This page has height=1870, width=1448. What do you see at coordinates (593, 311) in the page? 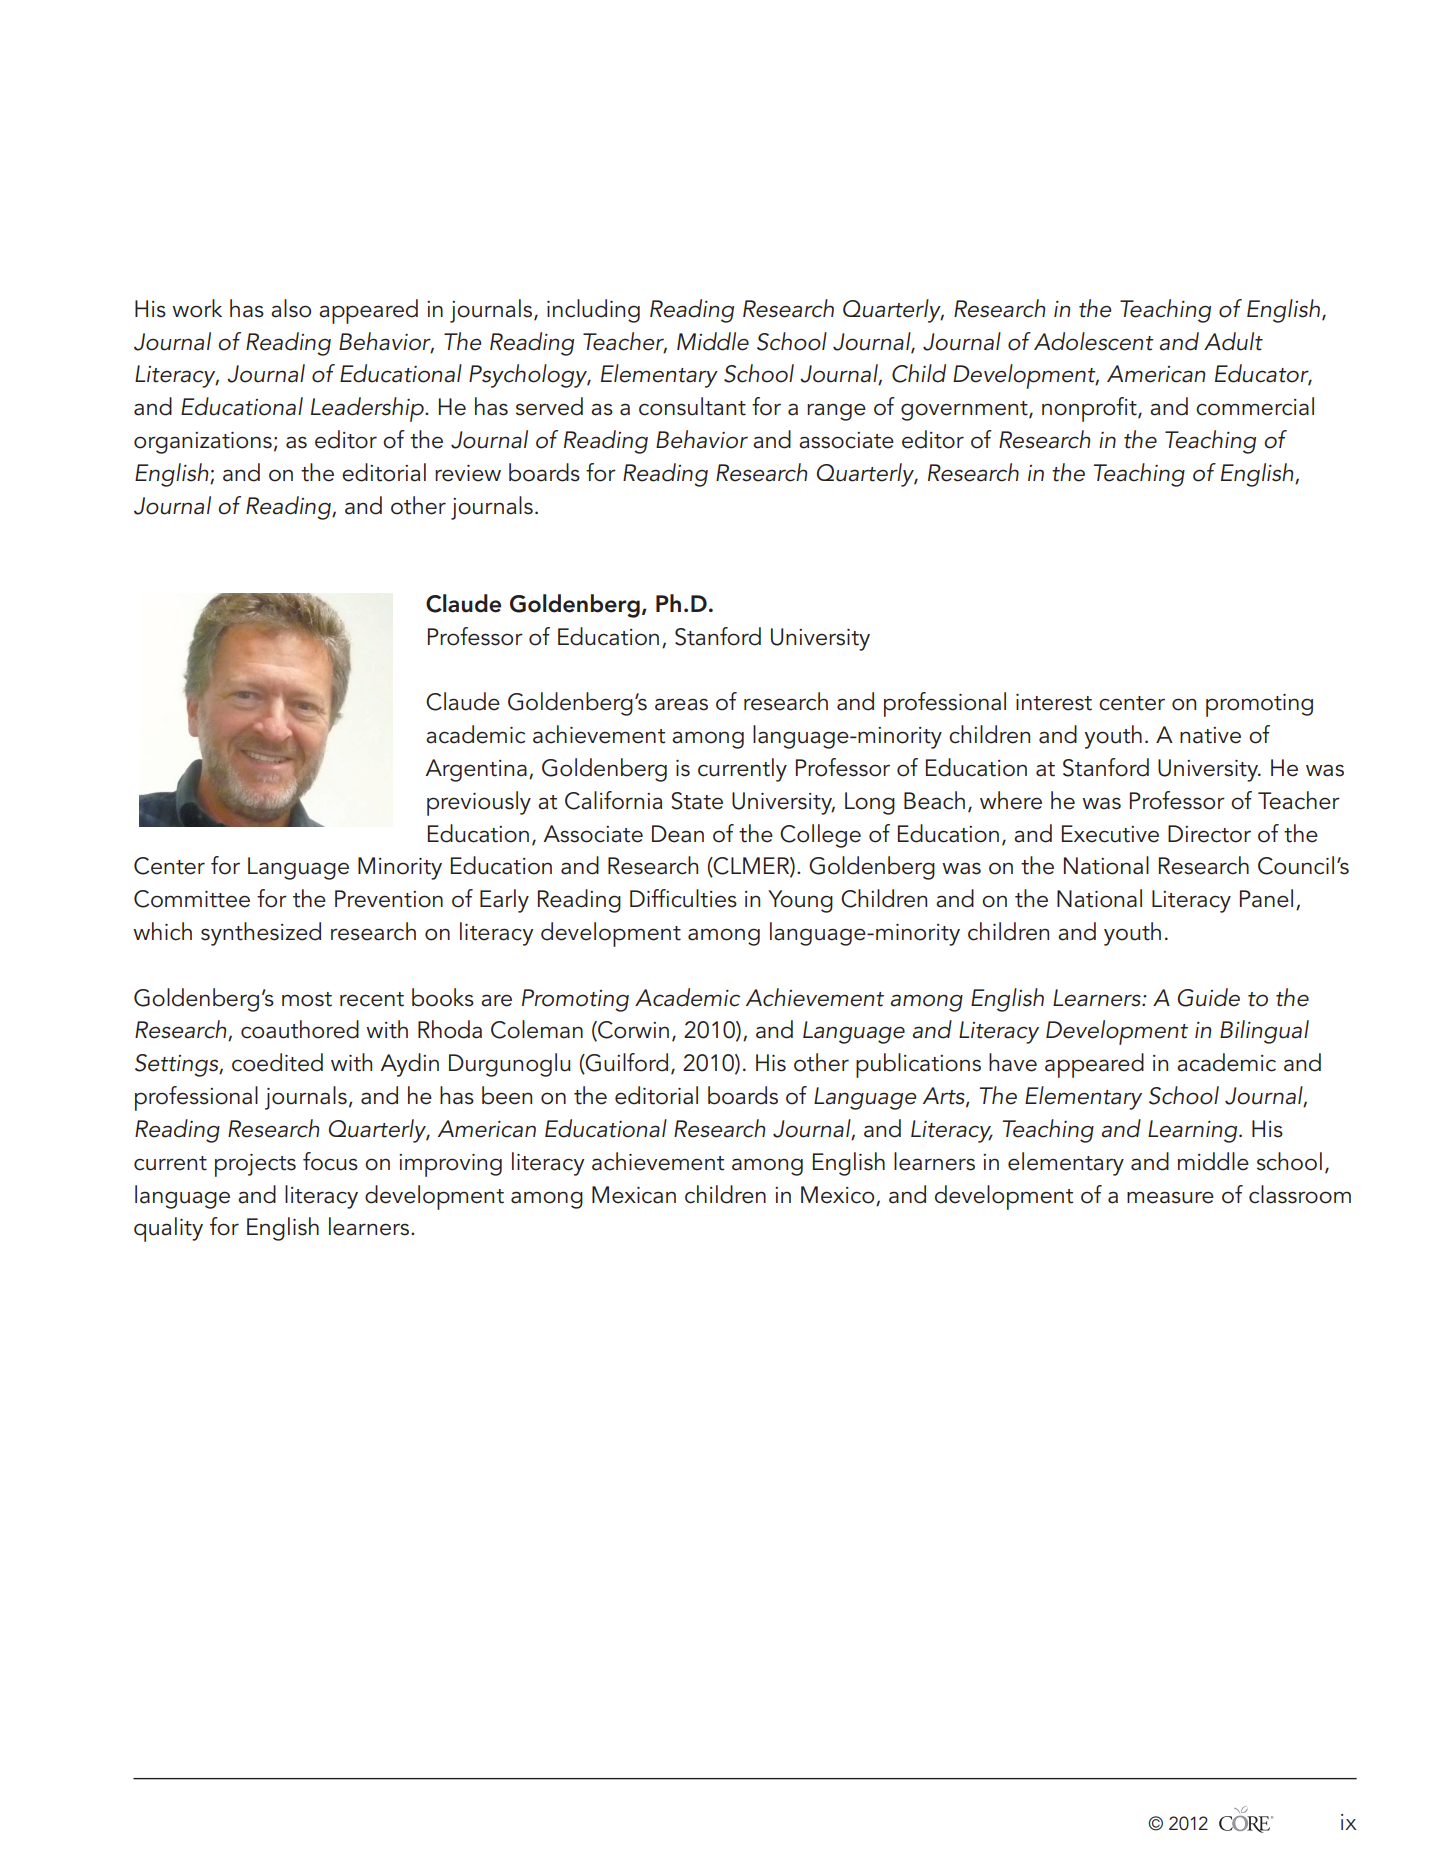
I see `including` at bounding box center [593, 311].
